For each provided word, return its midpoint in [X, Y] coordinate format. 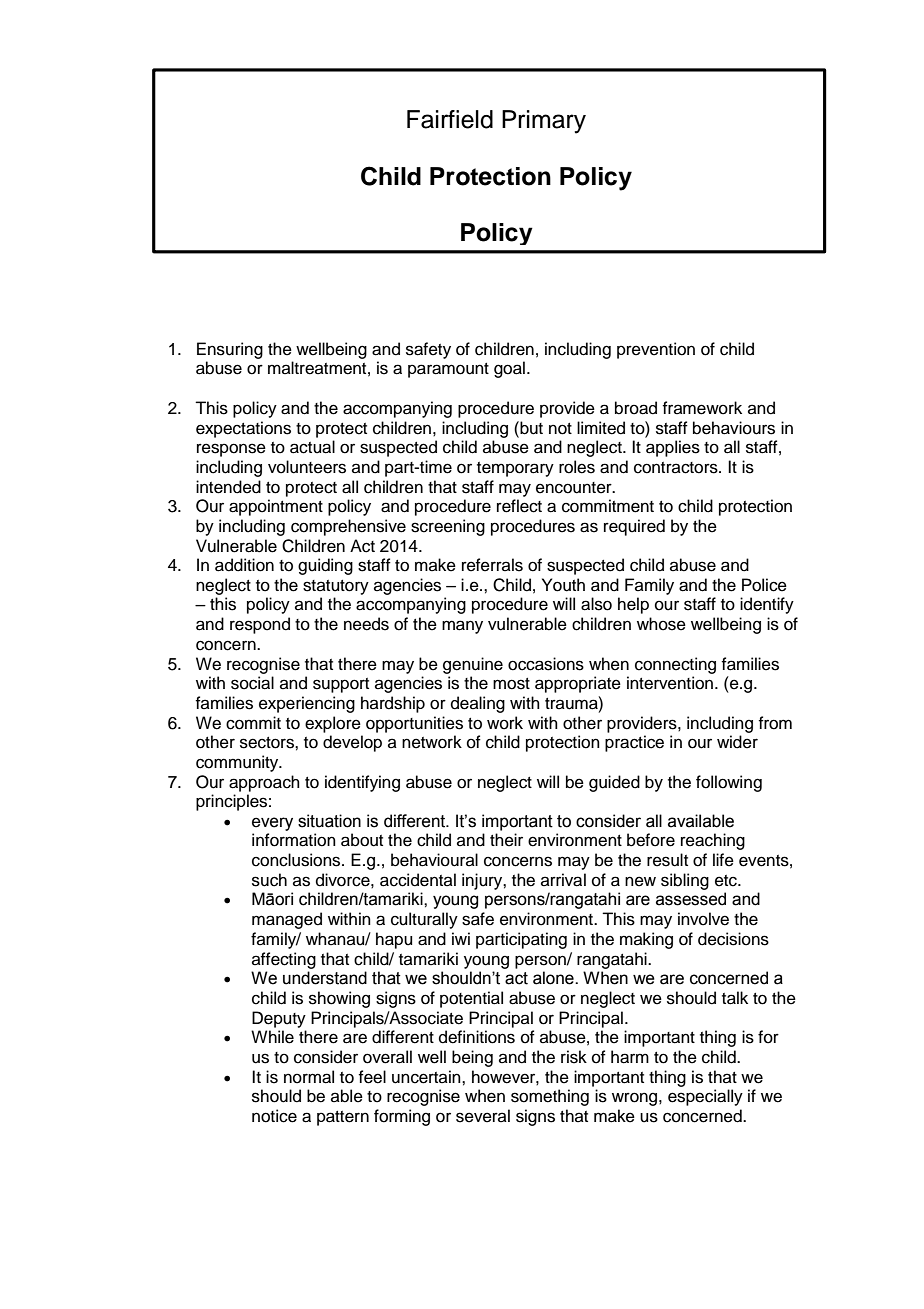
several [483, 1116]
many [462, 627]
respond [260, 625]
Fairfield [450, 119]
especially [705, 1097]
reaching [713, 841]
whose [661, 624]
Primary [544, 122]
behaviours [734, 428]
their [506, 840]
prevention [656, 350]
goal [509, 369]
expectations [243, 429]
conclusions [297, 860]
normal [309, 1077]
